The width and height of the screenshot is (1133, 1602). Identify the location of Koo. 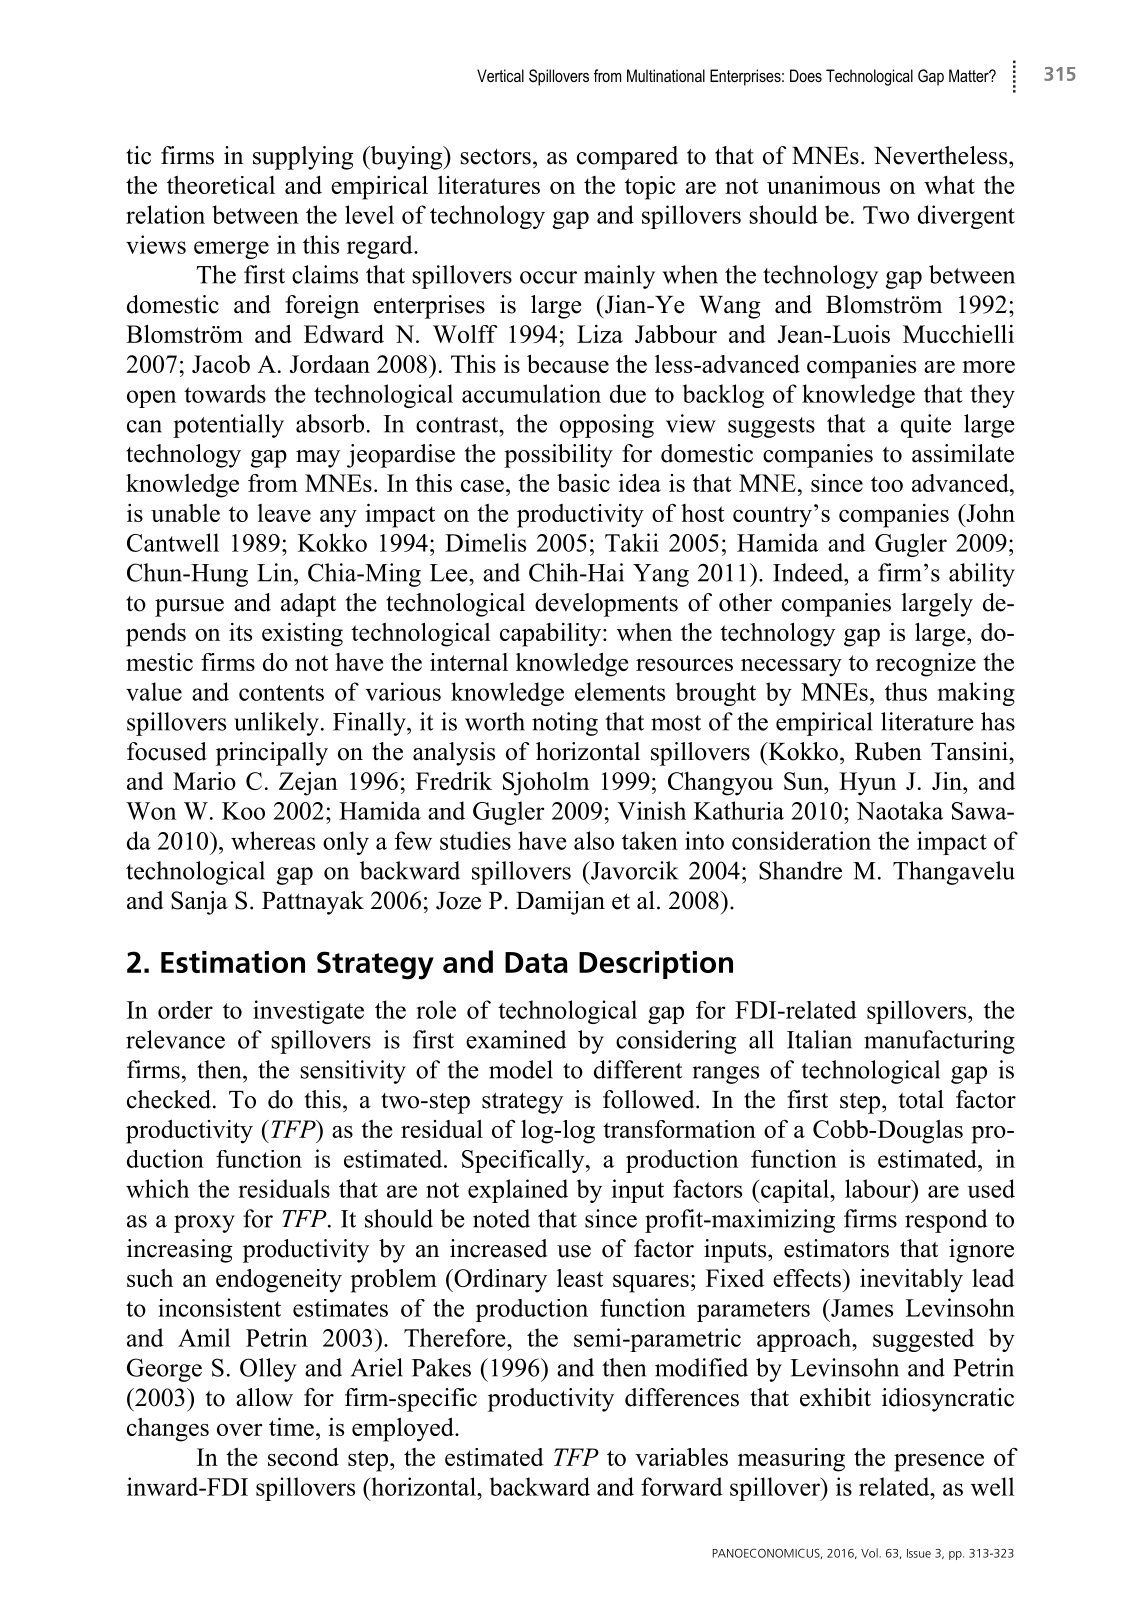
(243, 811).
